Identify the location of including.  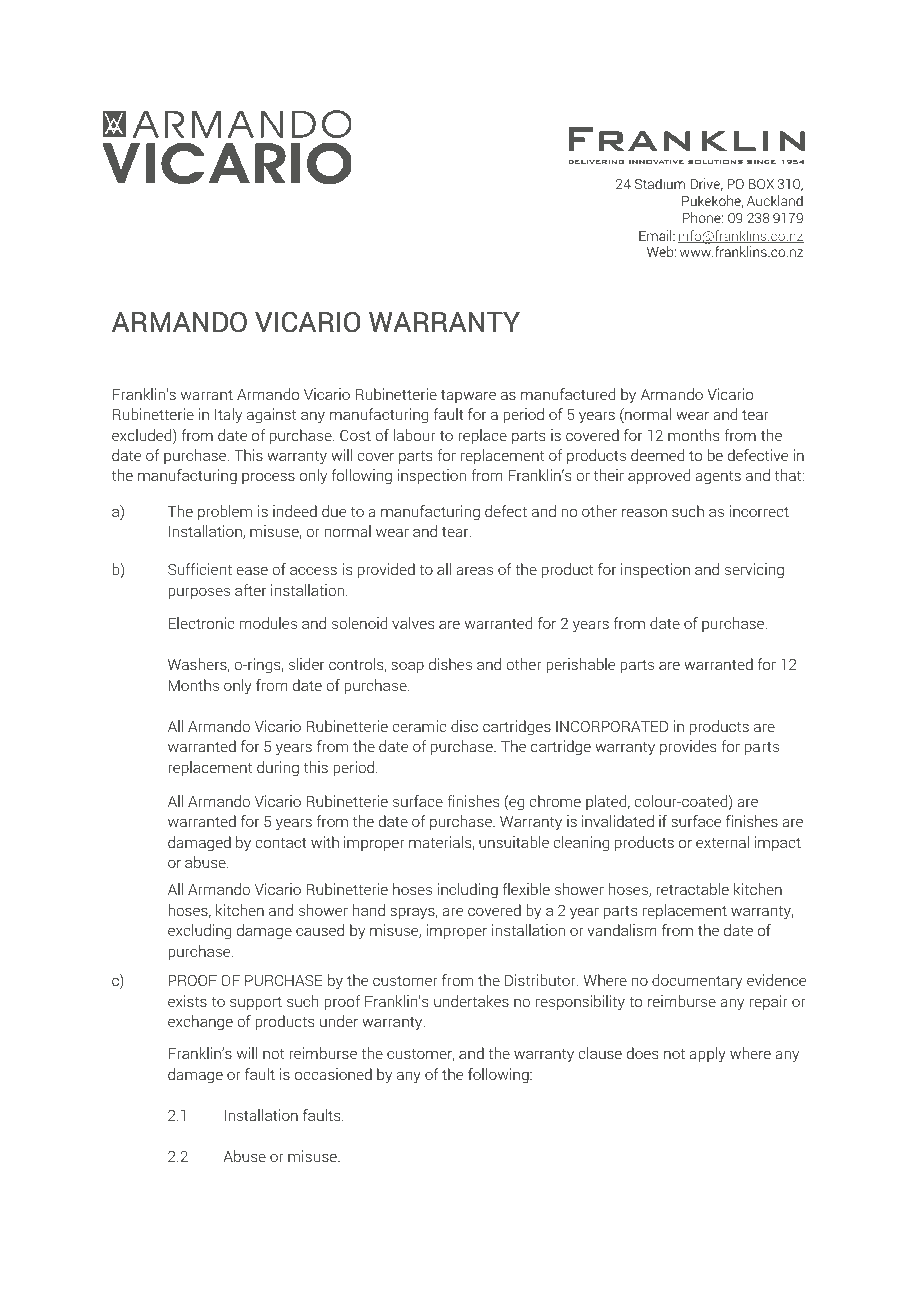
(468, 891).
